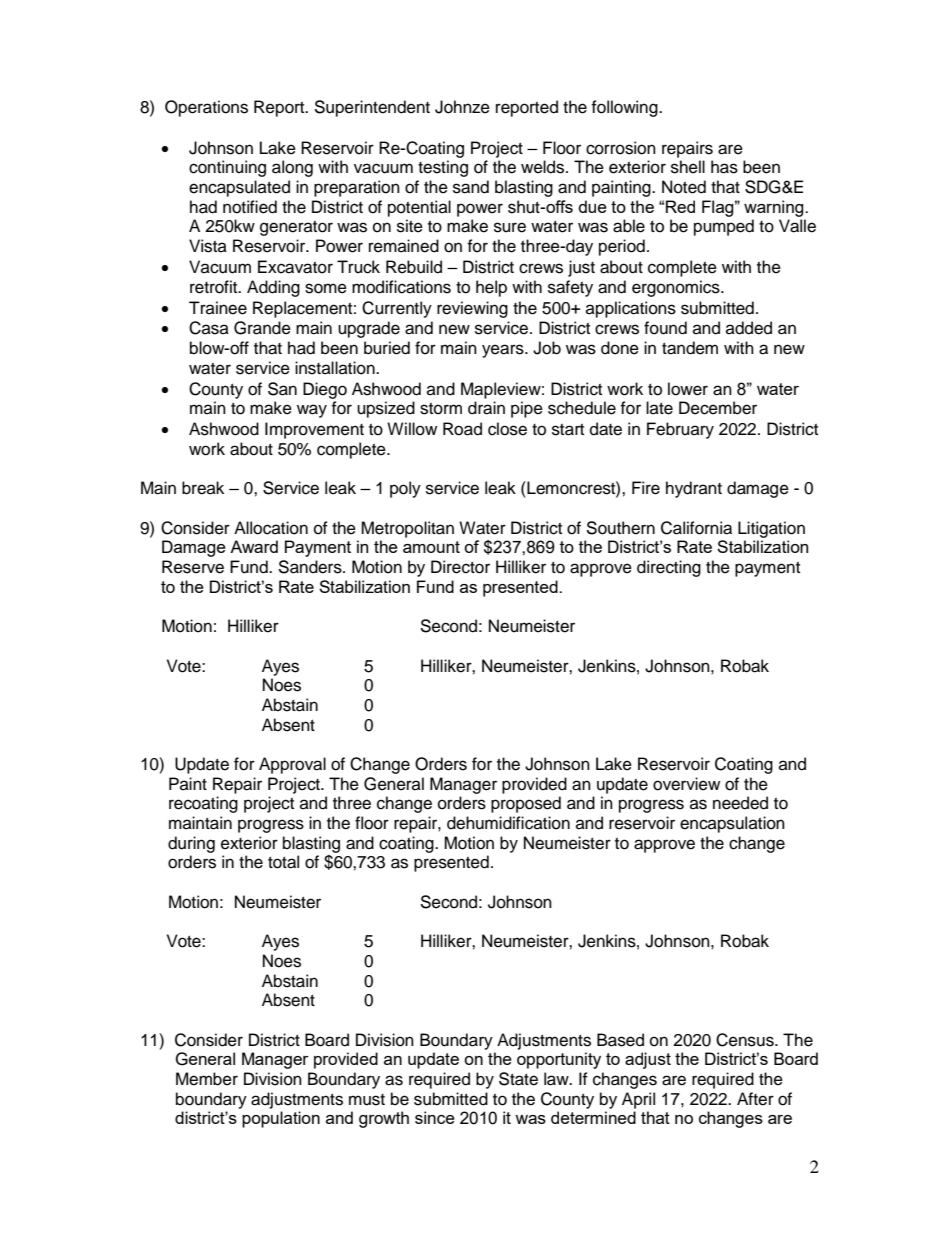  I want to click on Award, so click(254, 546).
